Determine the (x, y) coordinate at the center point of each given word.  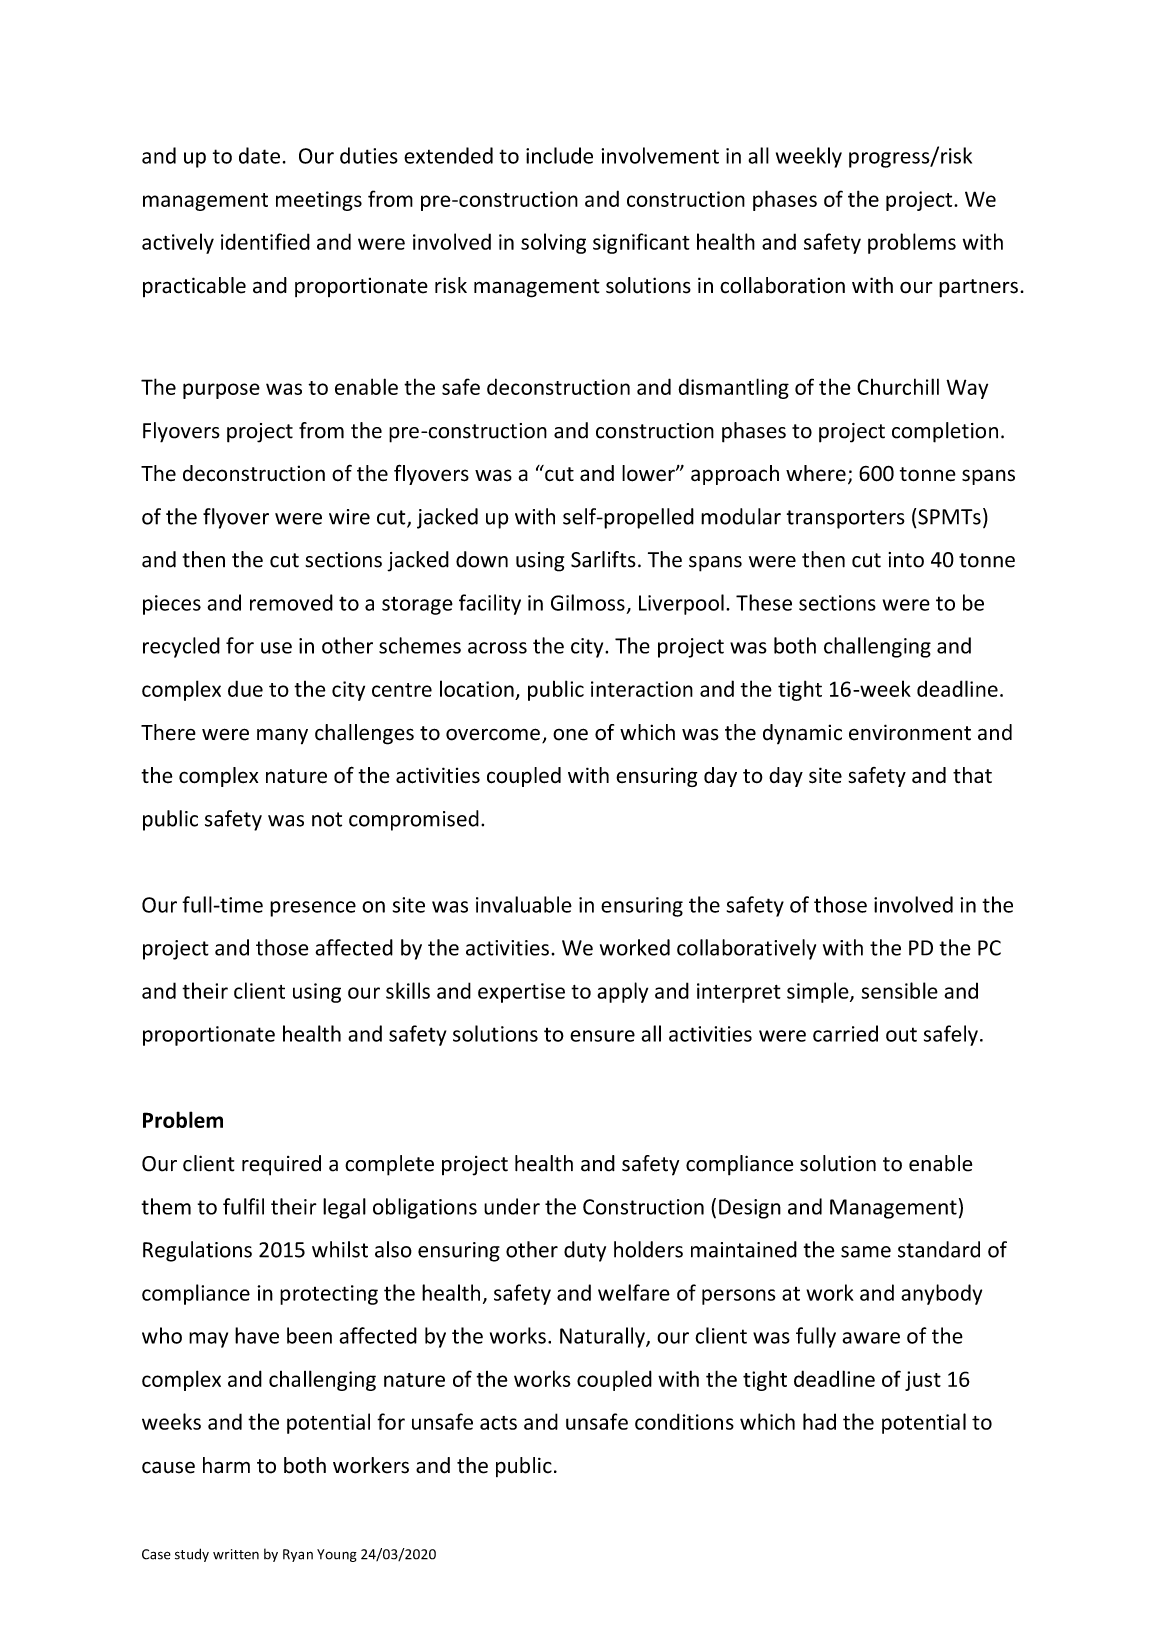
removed (291, 602)
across (497, 648)
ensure (602, 1036)
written (236, 1554)
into (906, 560)
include (559, 155)
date (259, 155)
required (281, 1165)
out (901, 1034)
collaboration (782, 285)
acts (498, 1423)
